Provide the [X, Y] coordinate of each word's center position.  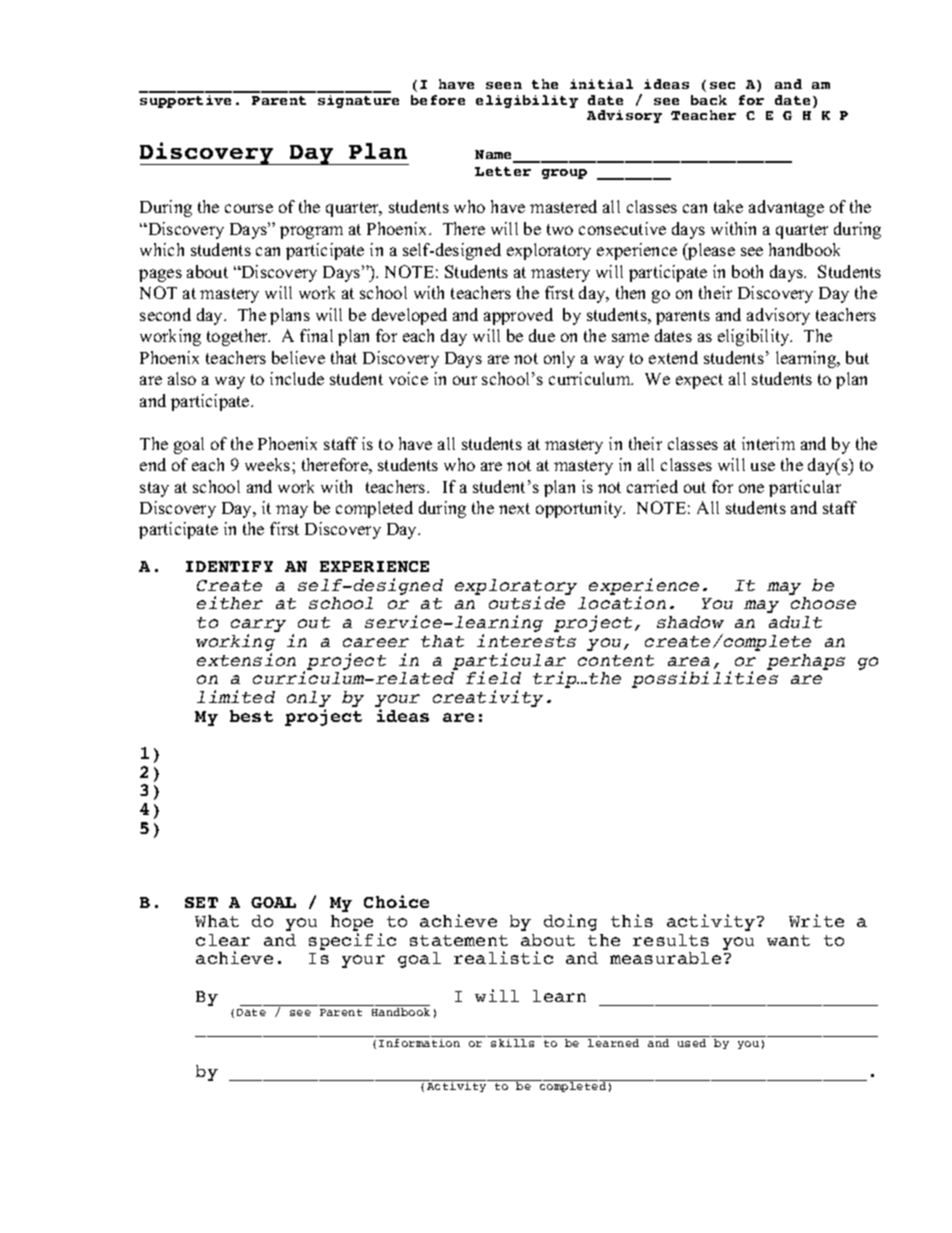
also [182, 378]
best [251, 716]
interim [768, 443]
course [249, 208]
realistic [503, 957]
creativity [488, 698]
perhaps [806, 662]
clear [223, 940]
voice [408, 378]
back [709, 100]
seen [504, 85]
